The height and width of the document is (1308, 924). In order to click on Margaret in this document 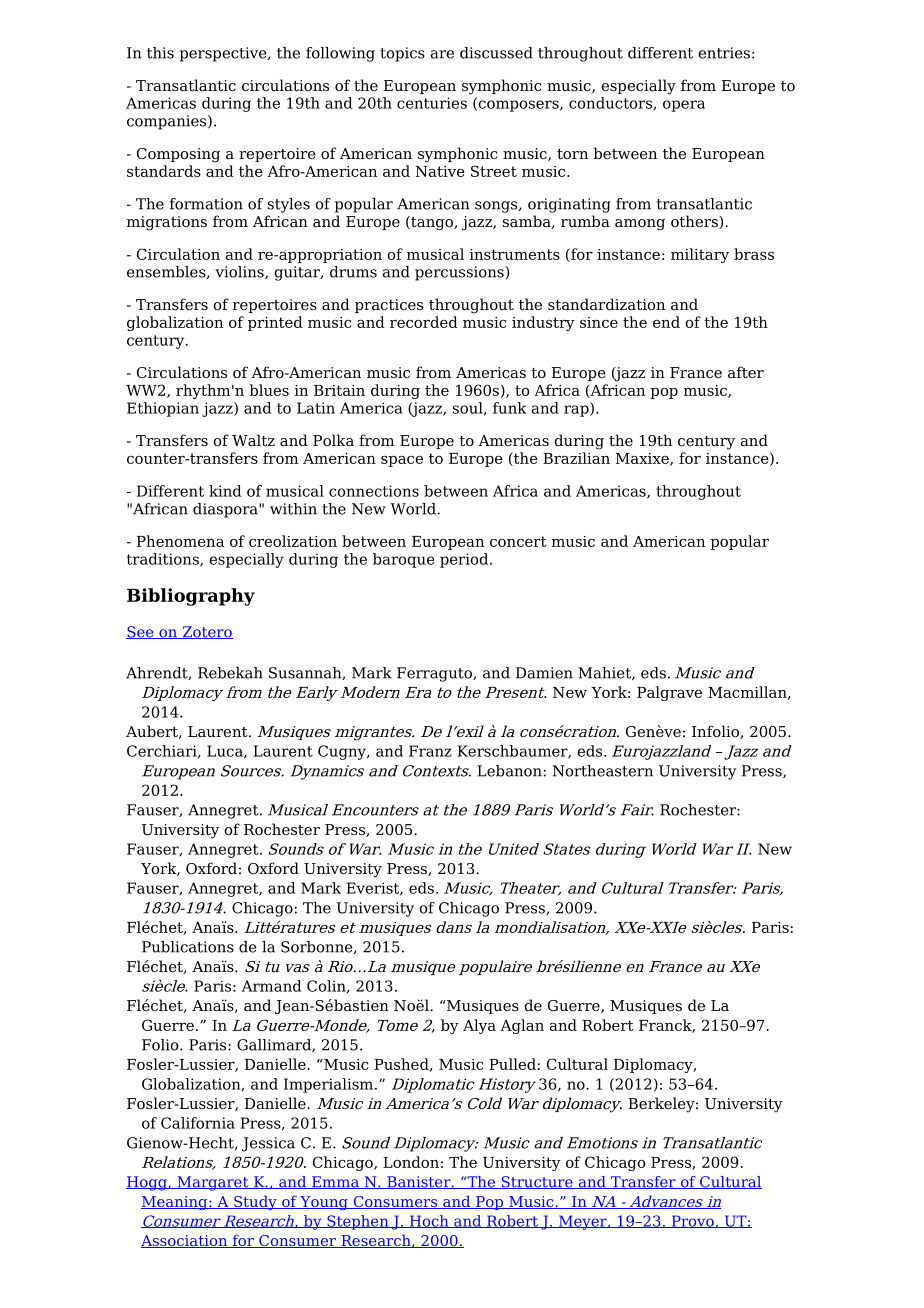, I will do `click(213, 1183)`.
